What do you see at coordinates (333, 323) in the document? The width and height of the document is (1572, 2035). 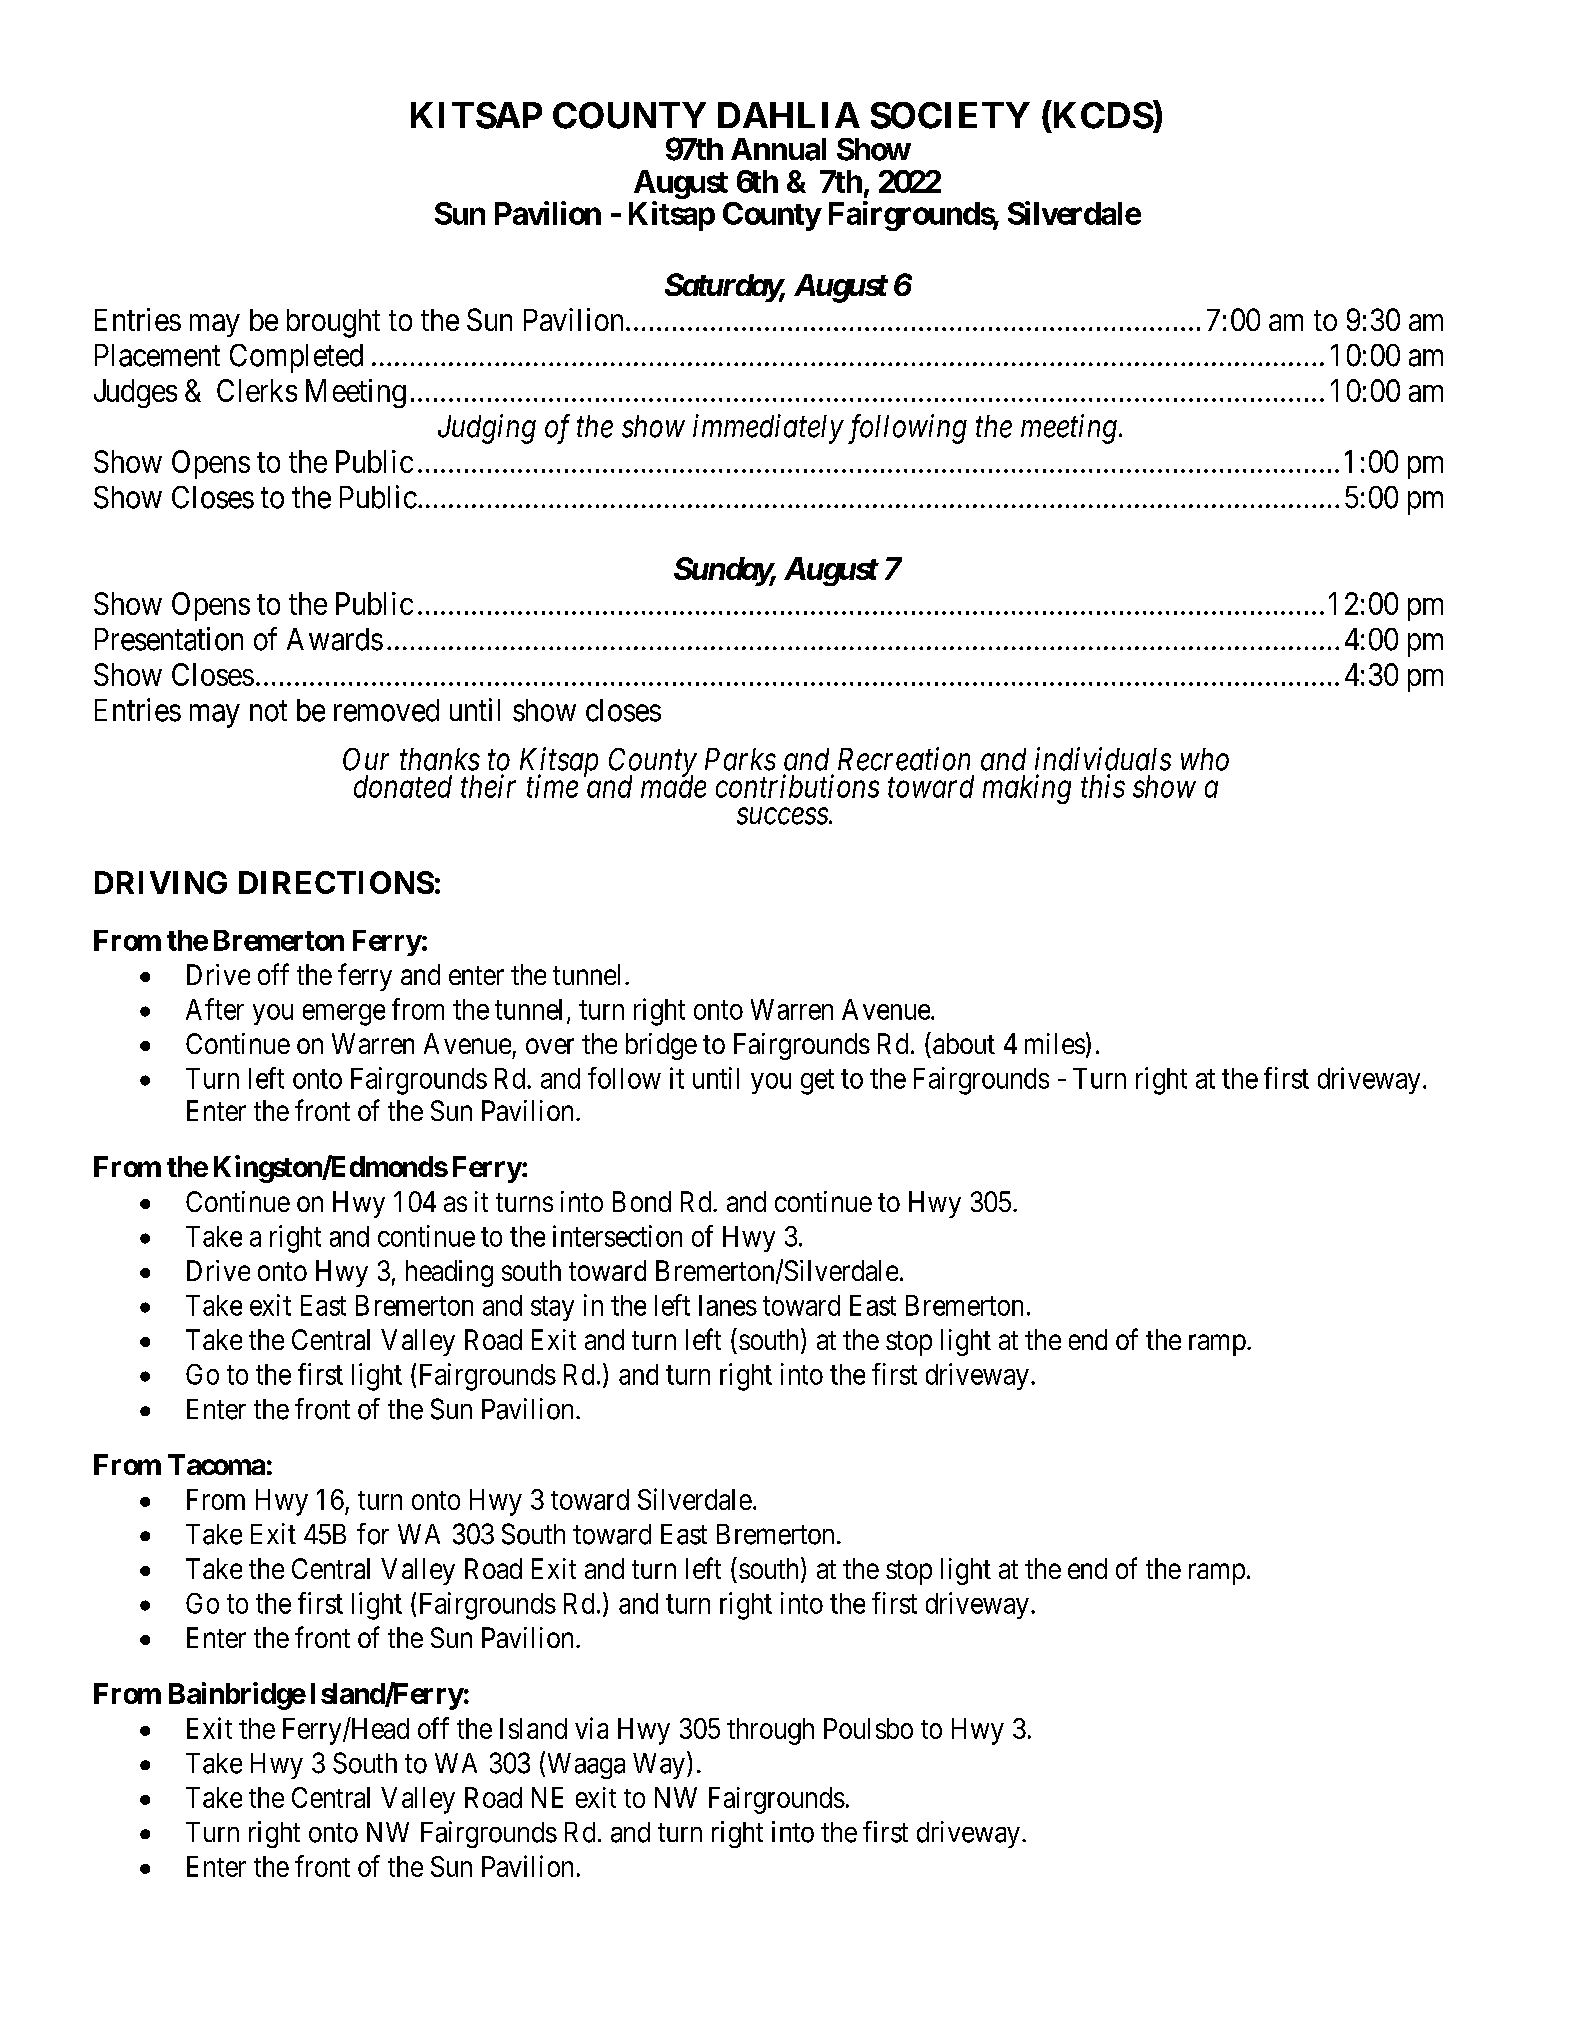 I see `brought` at bounding box center [333, 323].
